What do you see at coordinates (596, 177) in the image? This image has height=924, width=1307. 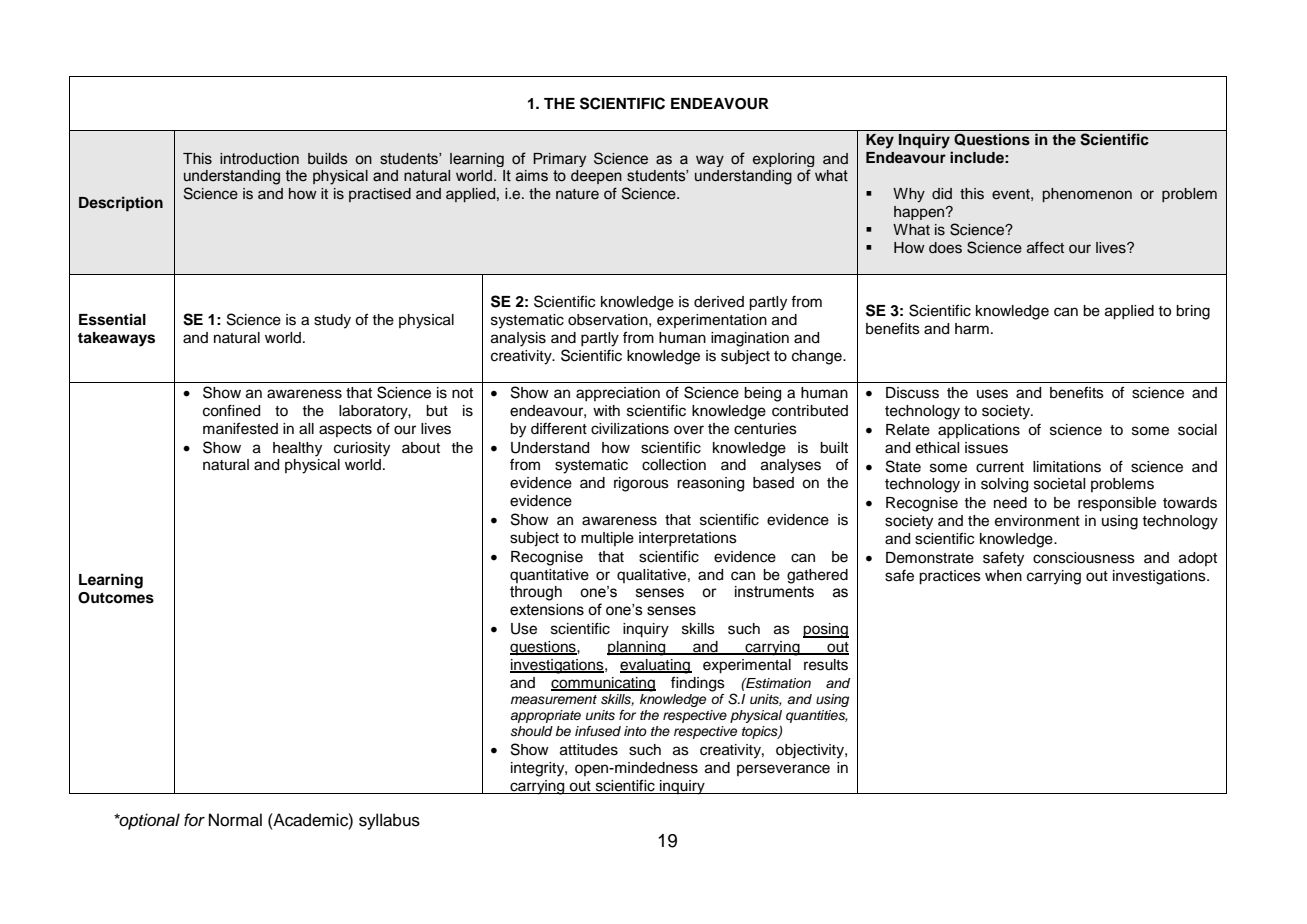 I see `deepen` at bounding box center [596, 177].
